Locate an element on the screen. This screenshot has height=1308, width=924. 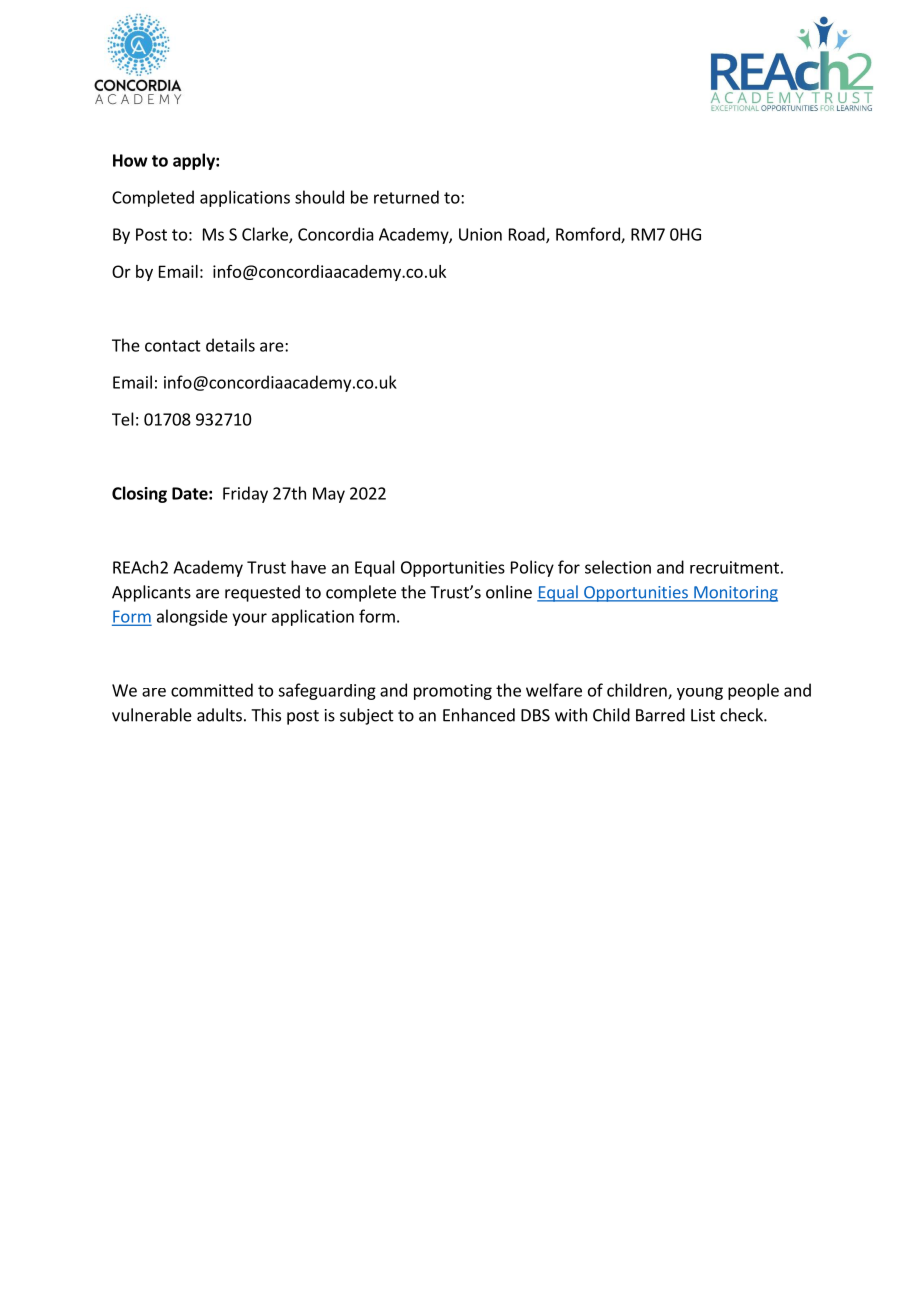
details is located at coordinates (230, 345).
